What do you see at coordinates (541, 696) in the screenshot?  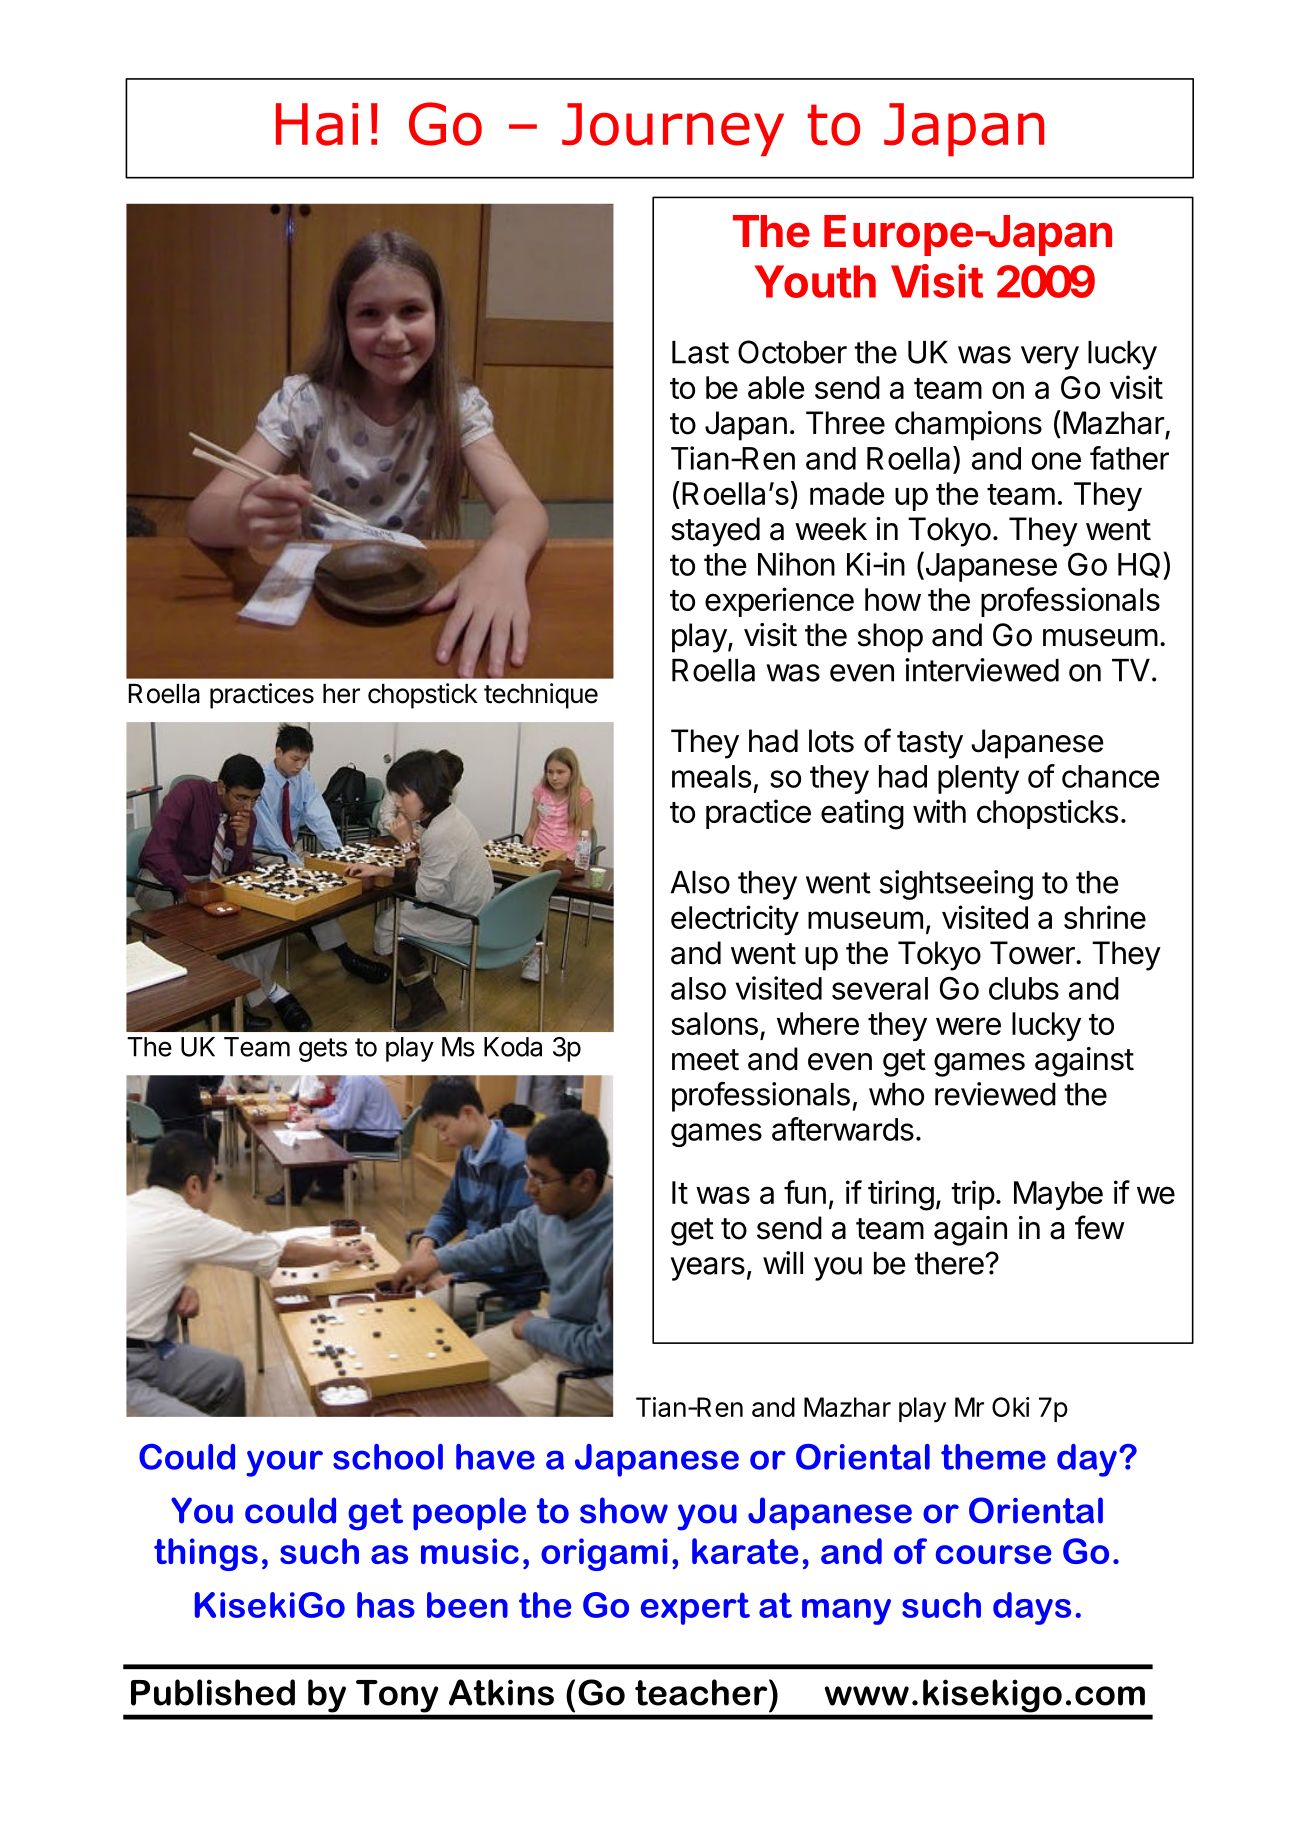 I see `technique` at bounding box center [541, 696].
